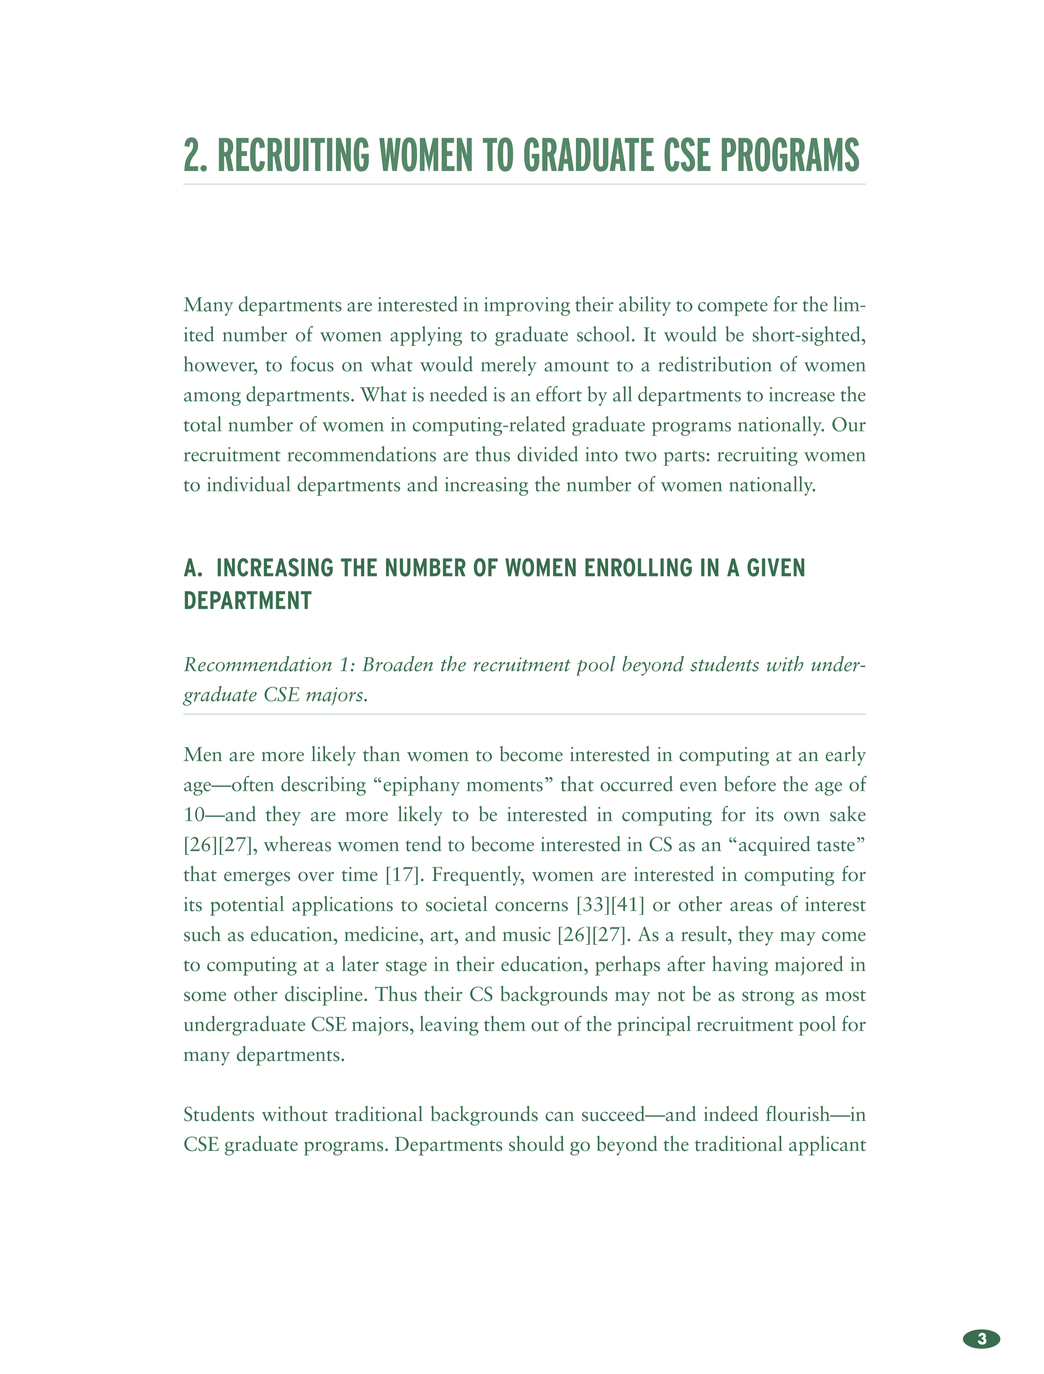 Image resolution: width=1044 pixels, height=1374 pixels. Describe the element at coordinates (536, 1143) in the document. I see `should` at that location.
